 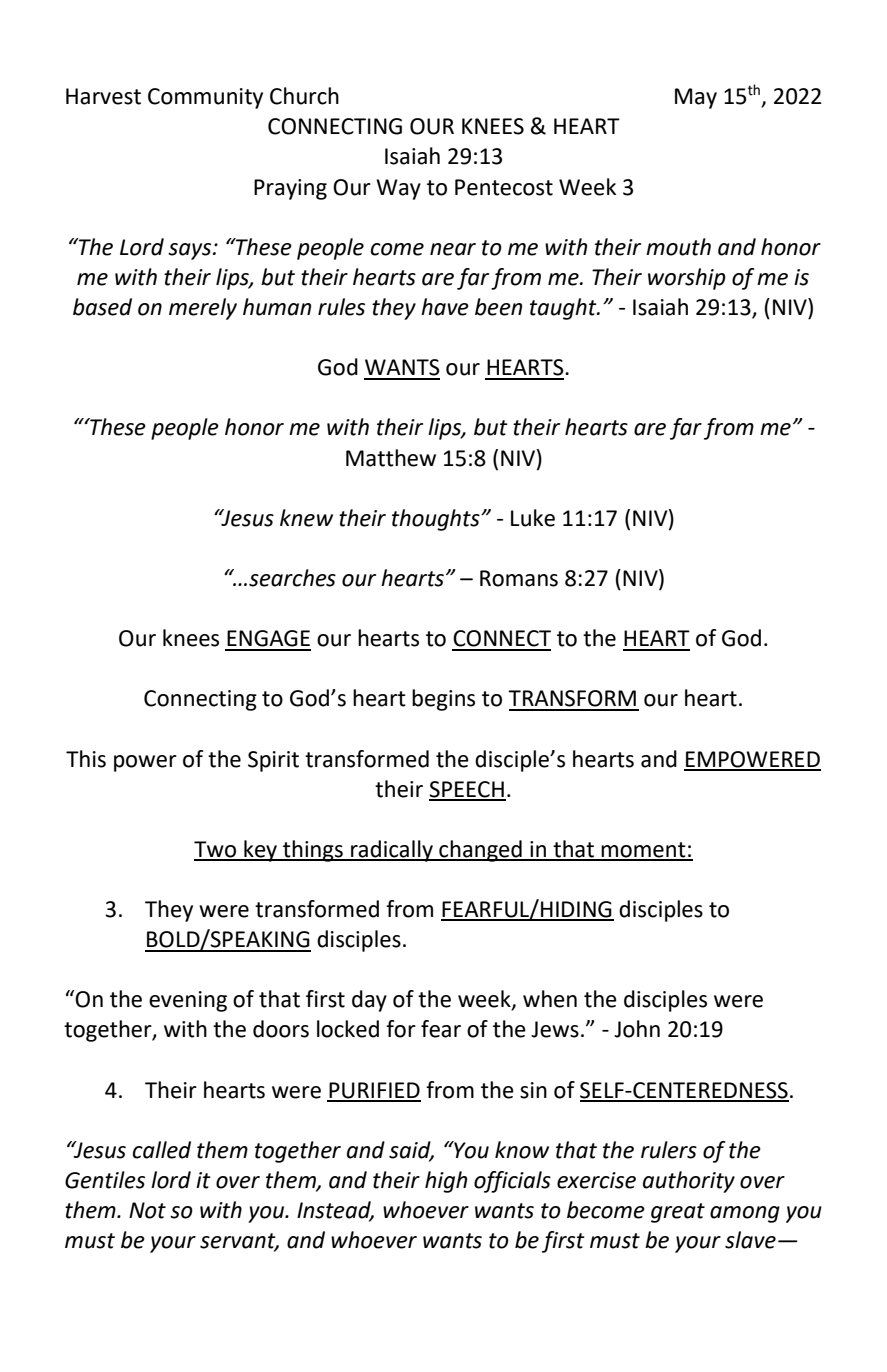 What do you see at coordinates (443, 700) in the screenshot?
I see `begins` at bounding box center [443, 700].
